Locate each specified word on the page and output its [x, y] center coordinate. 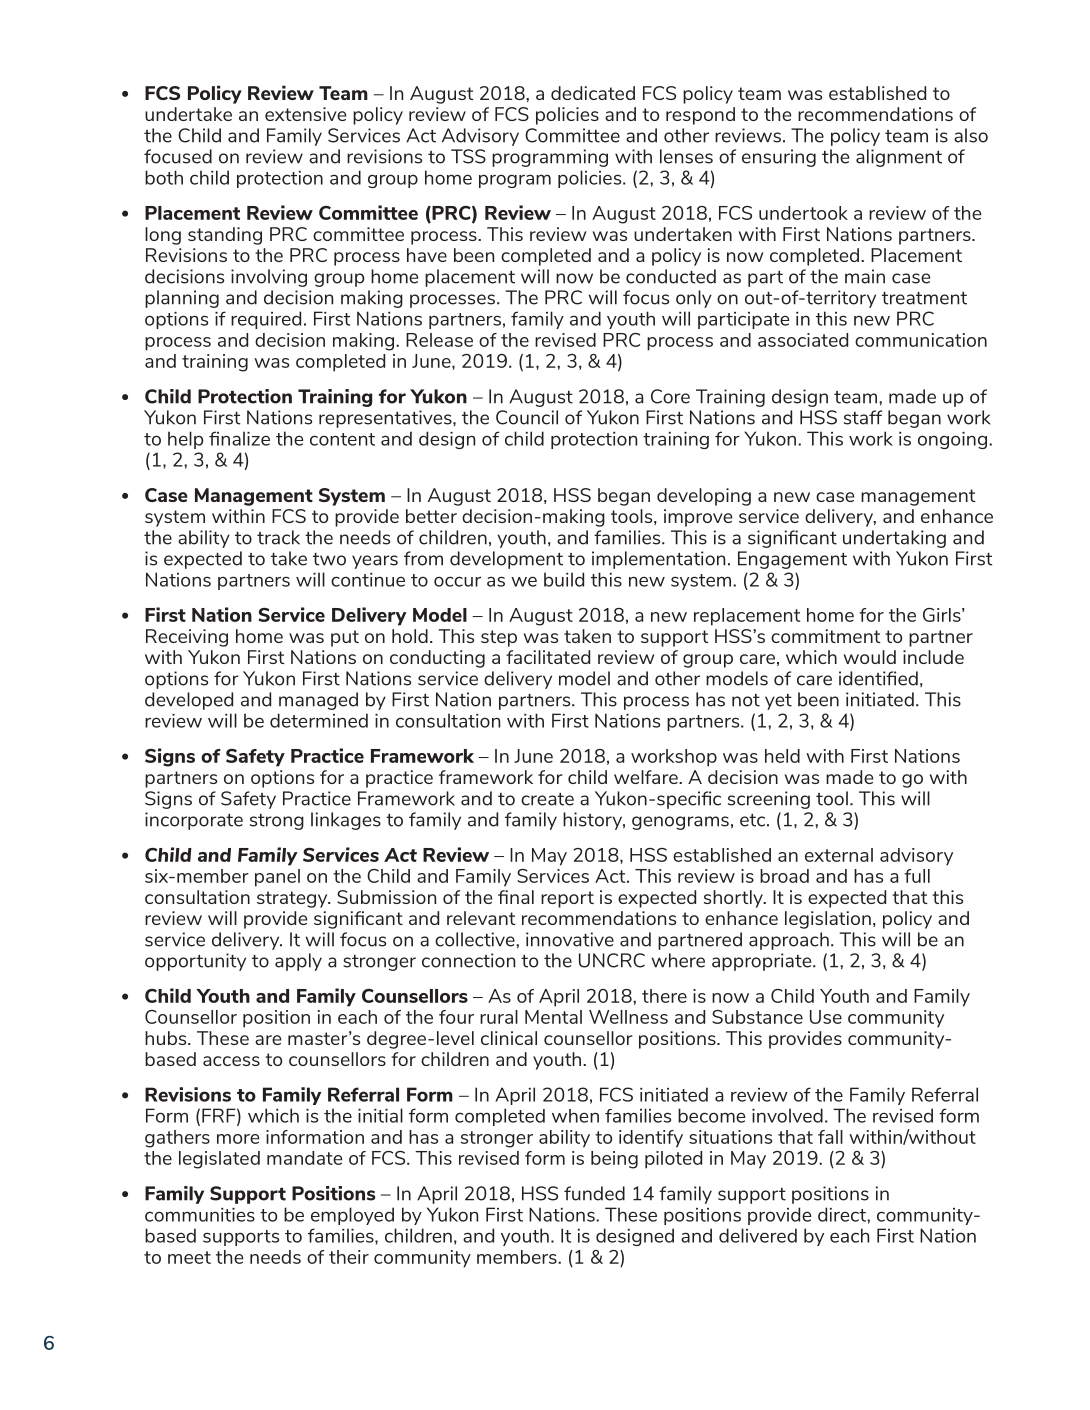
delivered [758, 1235]
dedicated [593, 93]
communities [200, 1215]
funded [594, 1193]
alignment [899, 158]
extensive [305, 114]
